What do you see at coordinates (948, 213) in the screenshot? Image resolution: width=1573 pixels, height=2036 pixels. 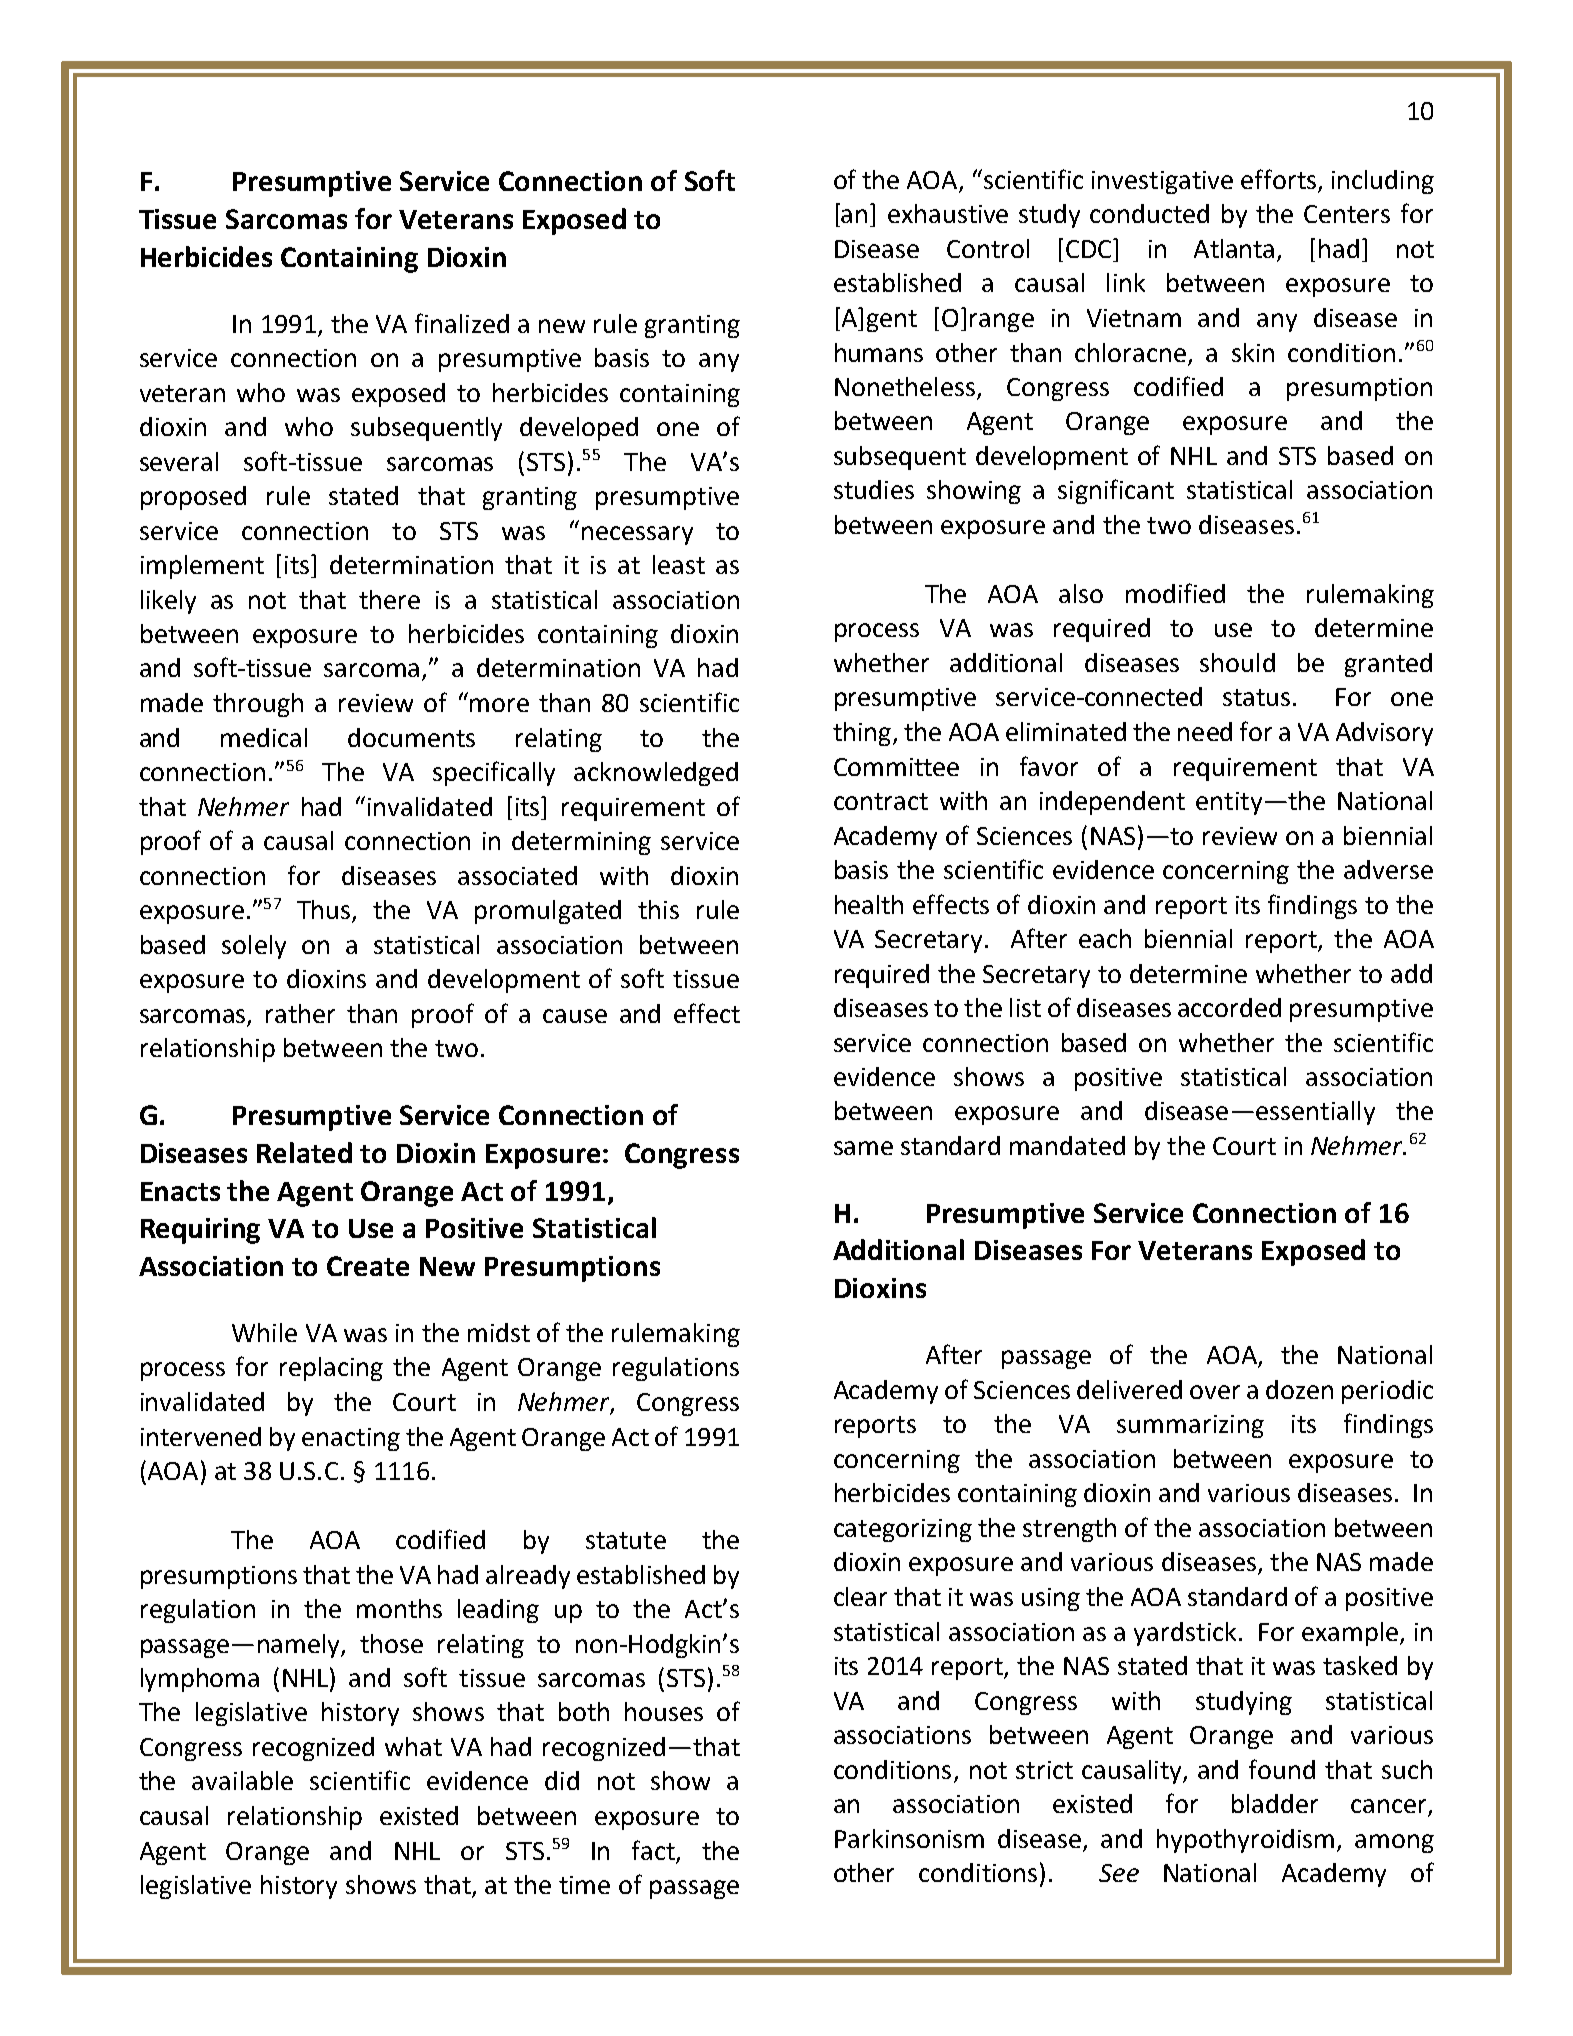 I see `exhaustive` at bounding box center [948, 213].
